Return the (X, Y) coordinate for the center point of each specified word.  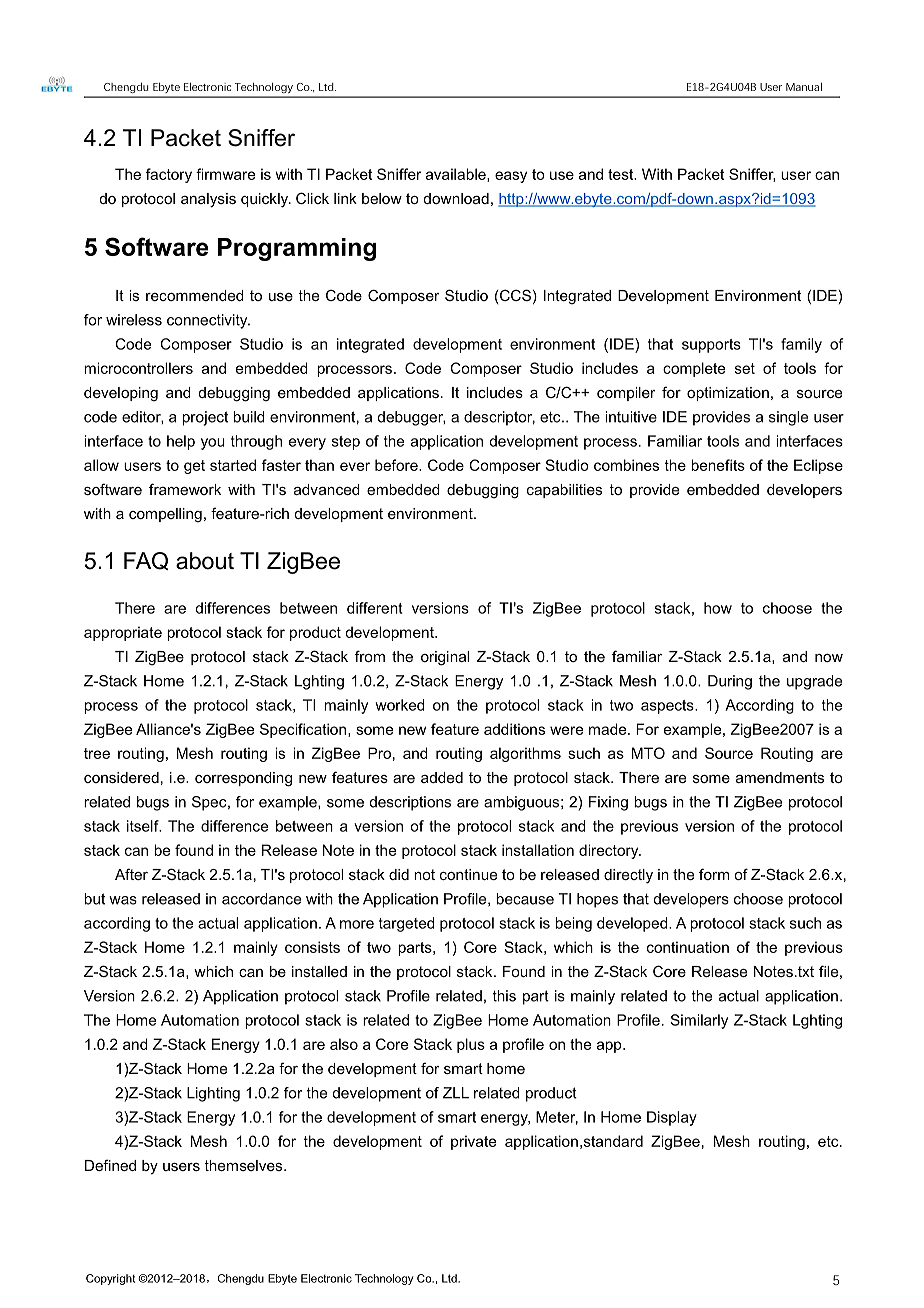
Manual (804, 87)
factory (169, 175)
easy (511, 177)
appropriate (123, 633)
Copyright (110, 1279)
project (205, 418)
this (504, 996)
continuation (688, 947)
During (730, 682)
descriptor (499, 418)
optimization (728, 394)
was (123, 900)
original (445, 658)
